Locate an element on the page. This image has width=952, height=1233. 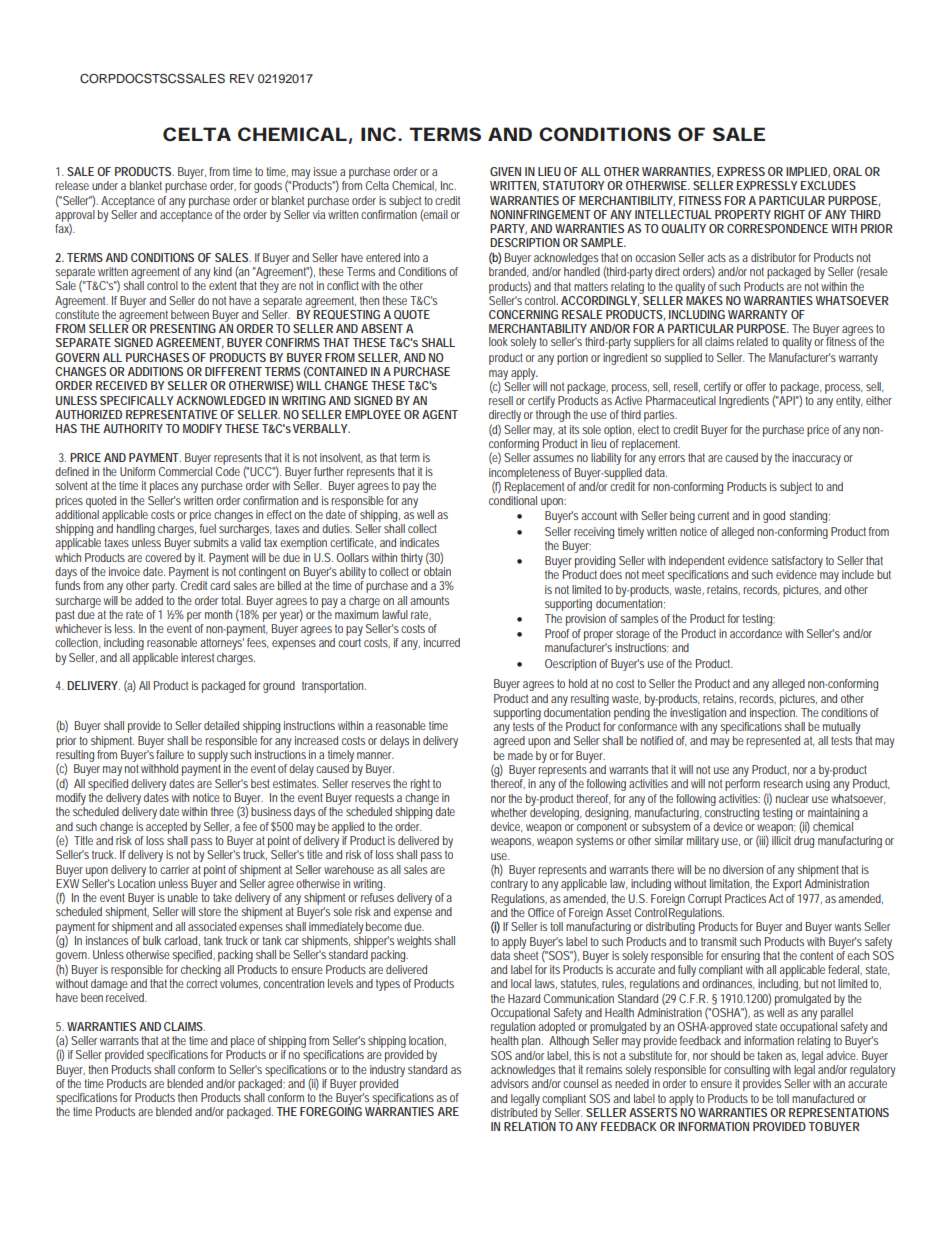
accordance is located at coordinates (756, 633).
